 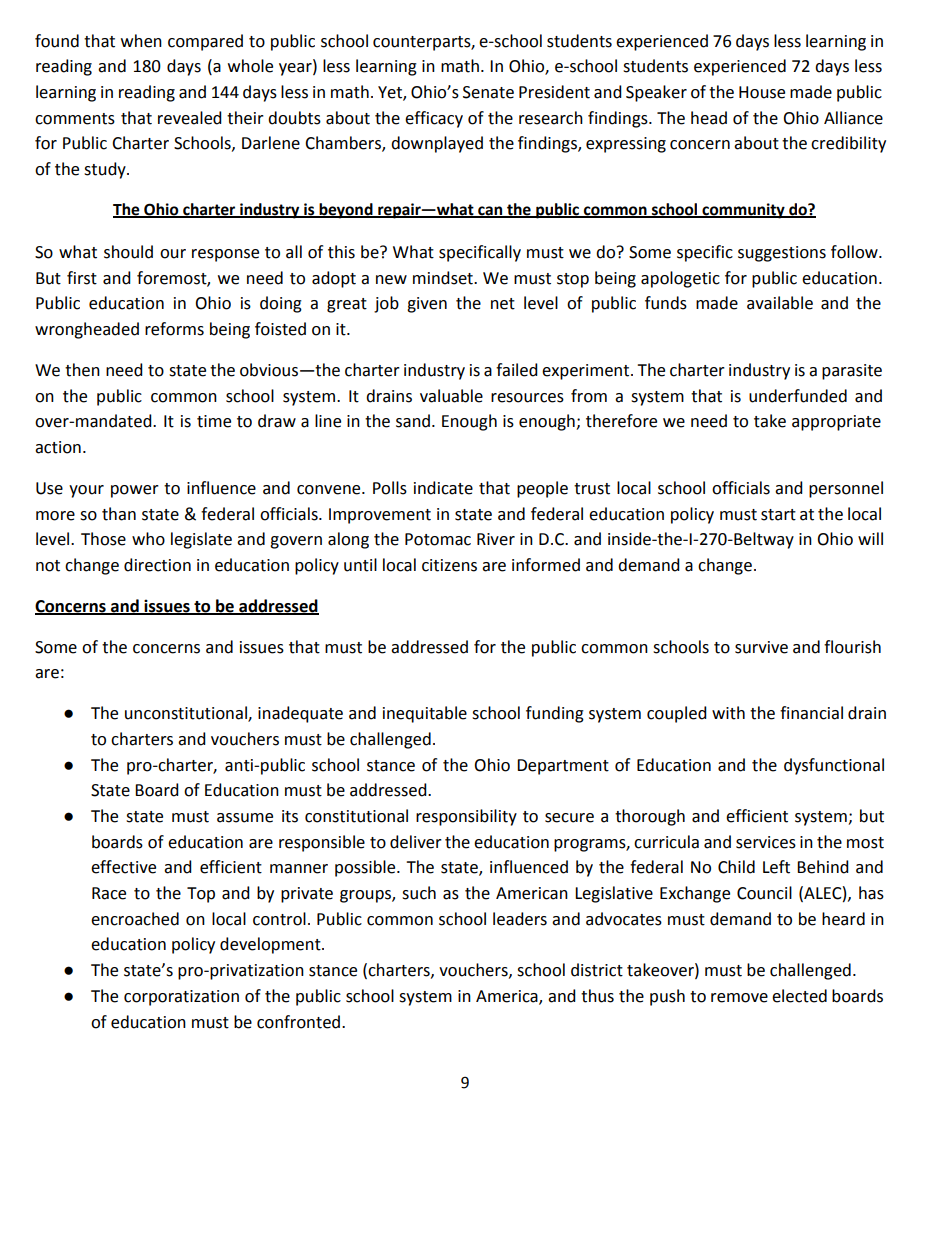 I want to click on leaders, so click(x=520, y=919).
